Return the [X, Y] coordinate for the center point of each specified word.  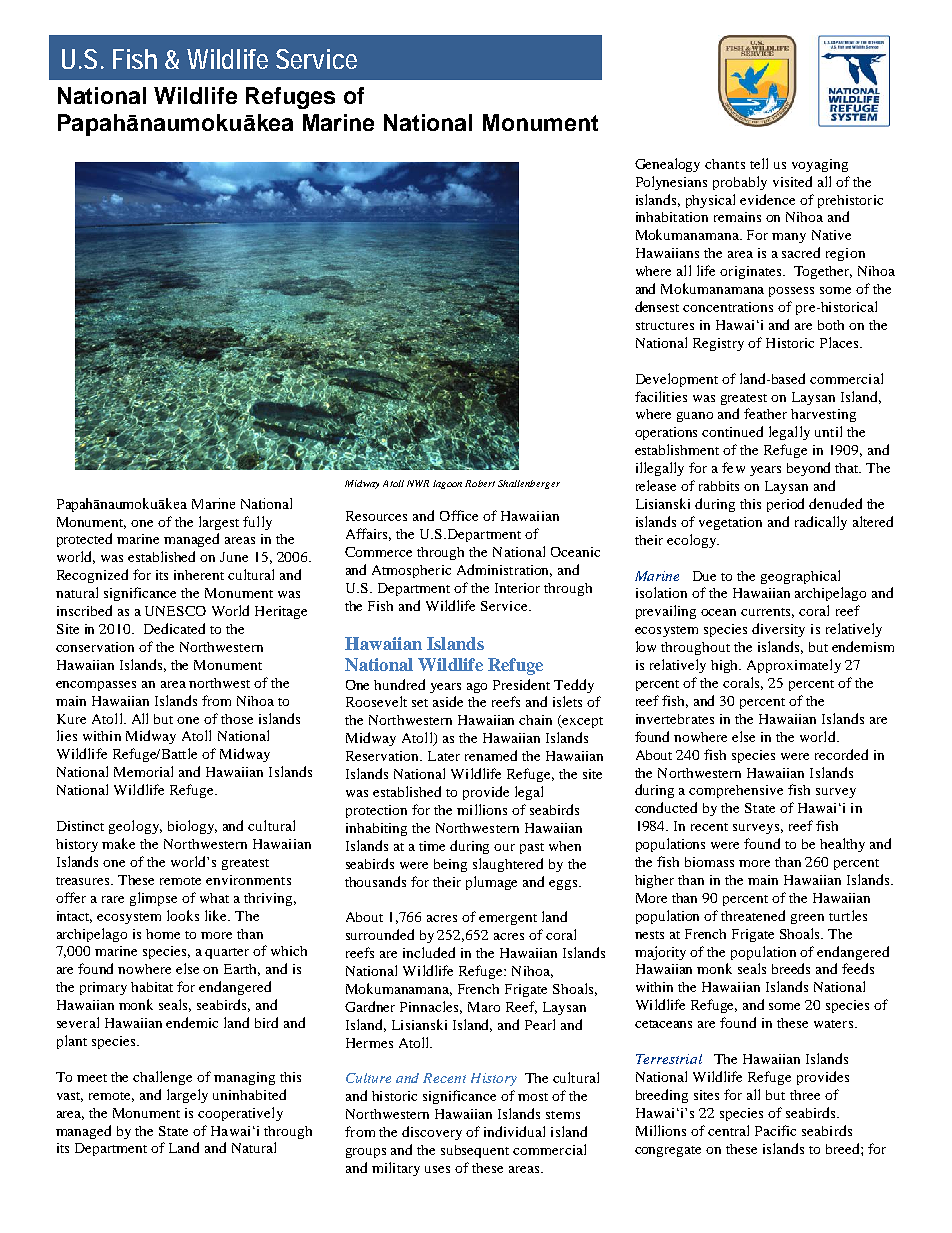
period [785, 505]
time [432, 846]
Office [459, 515]
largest [219, 523]
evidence [767, 199]
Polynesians [671, 183]
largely [187, 1096]
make [118, 843]
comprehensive [736, 791]
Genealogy [667, 165]
